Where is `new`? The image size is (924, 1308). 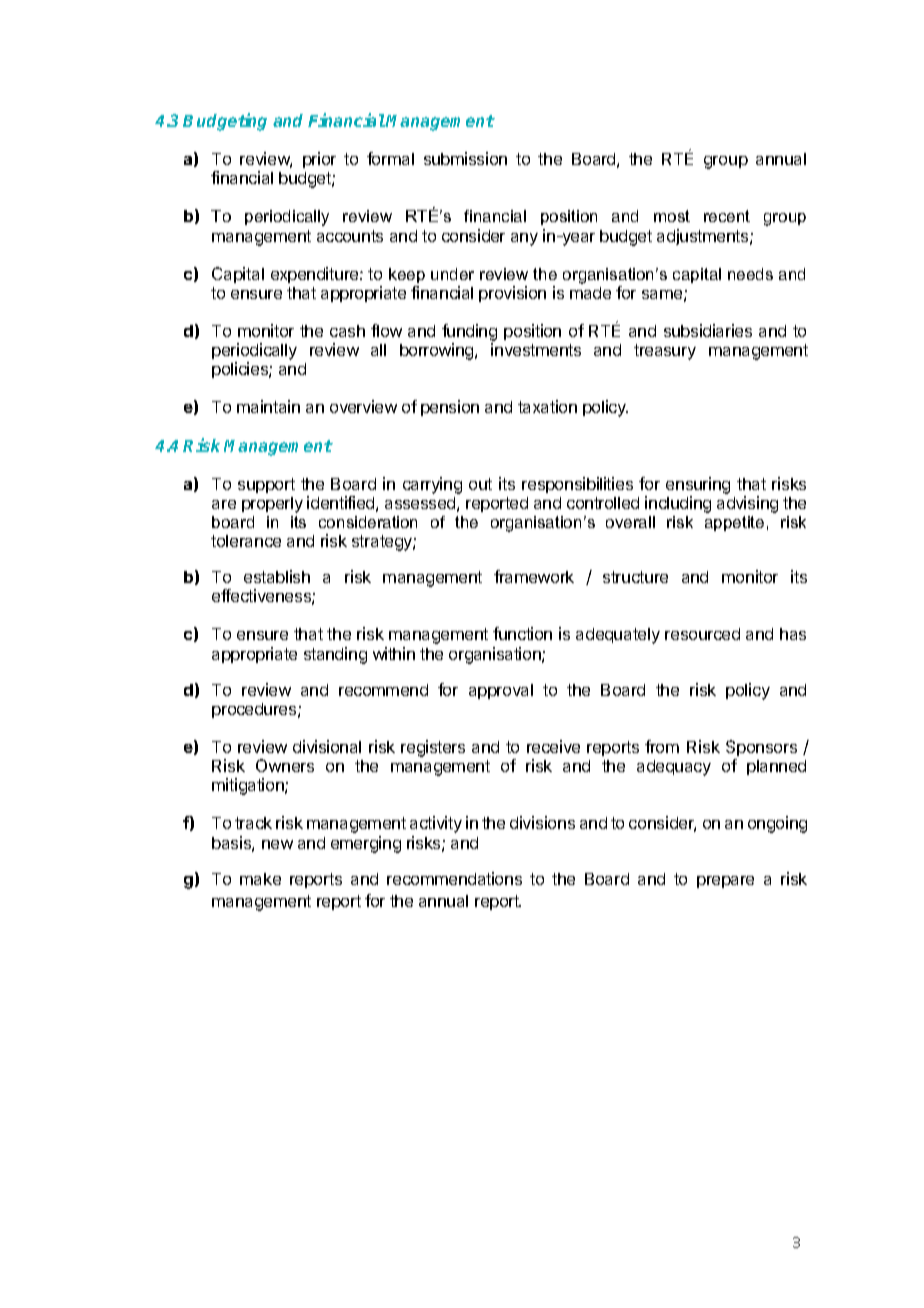 new is located at coordinates (277, 844).
